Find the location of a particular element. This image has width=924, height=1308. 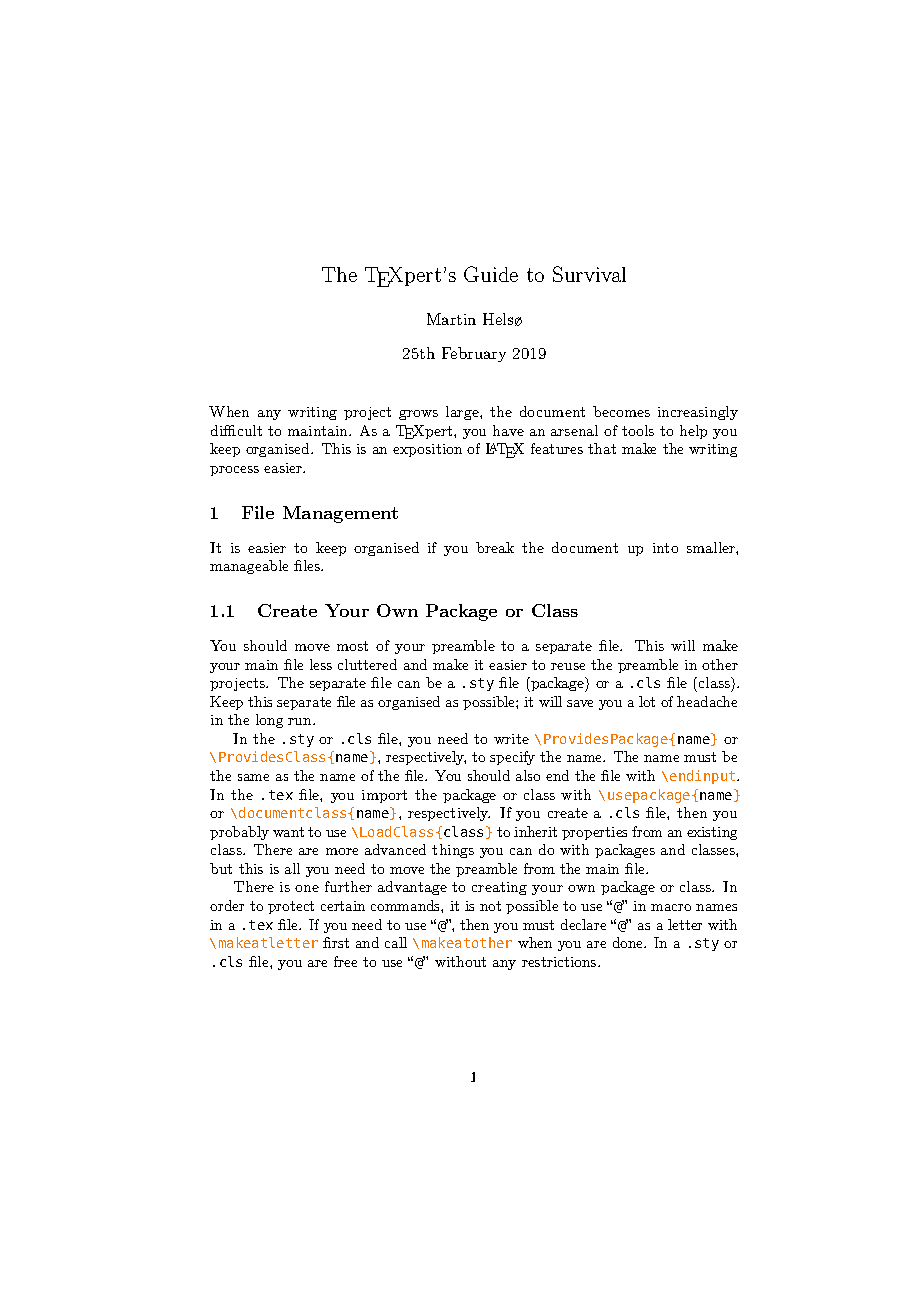

want is located at coordinates (288, 832).
